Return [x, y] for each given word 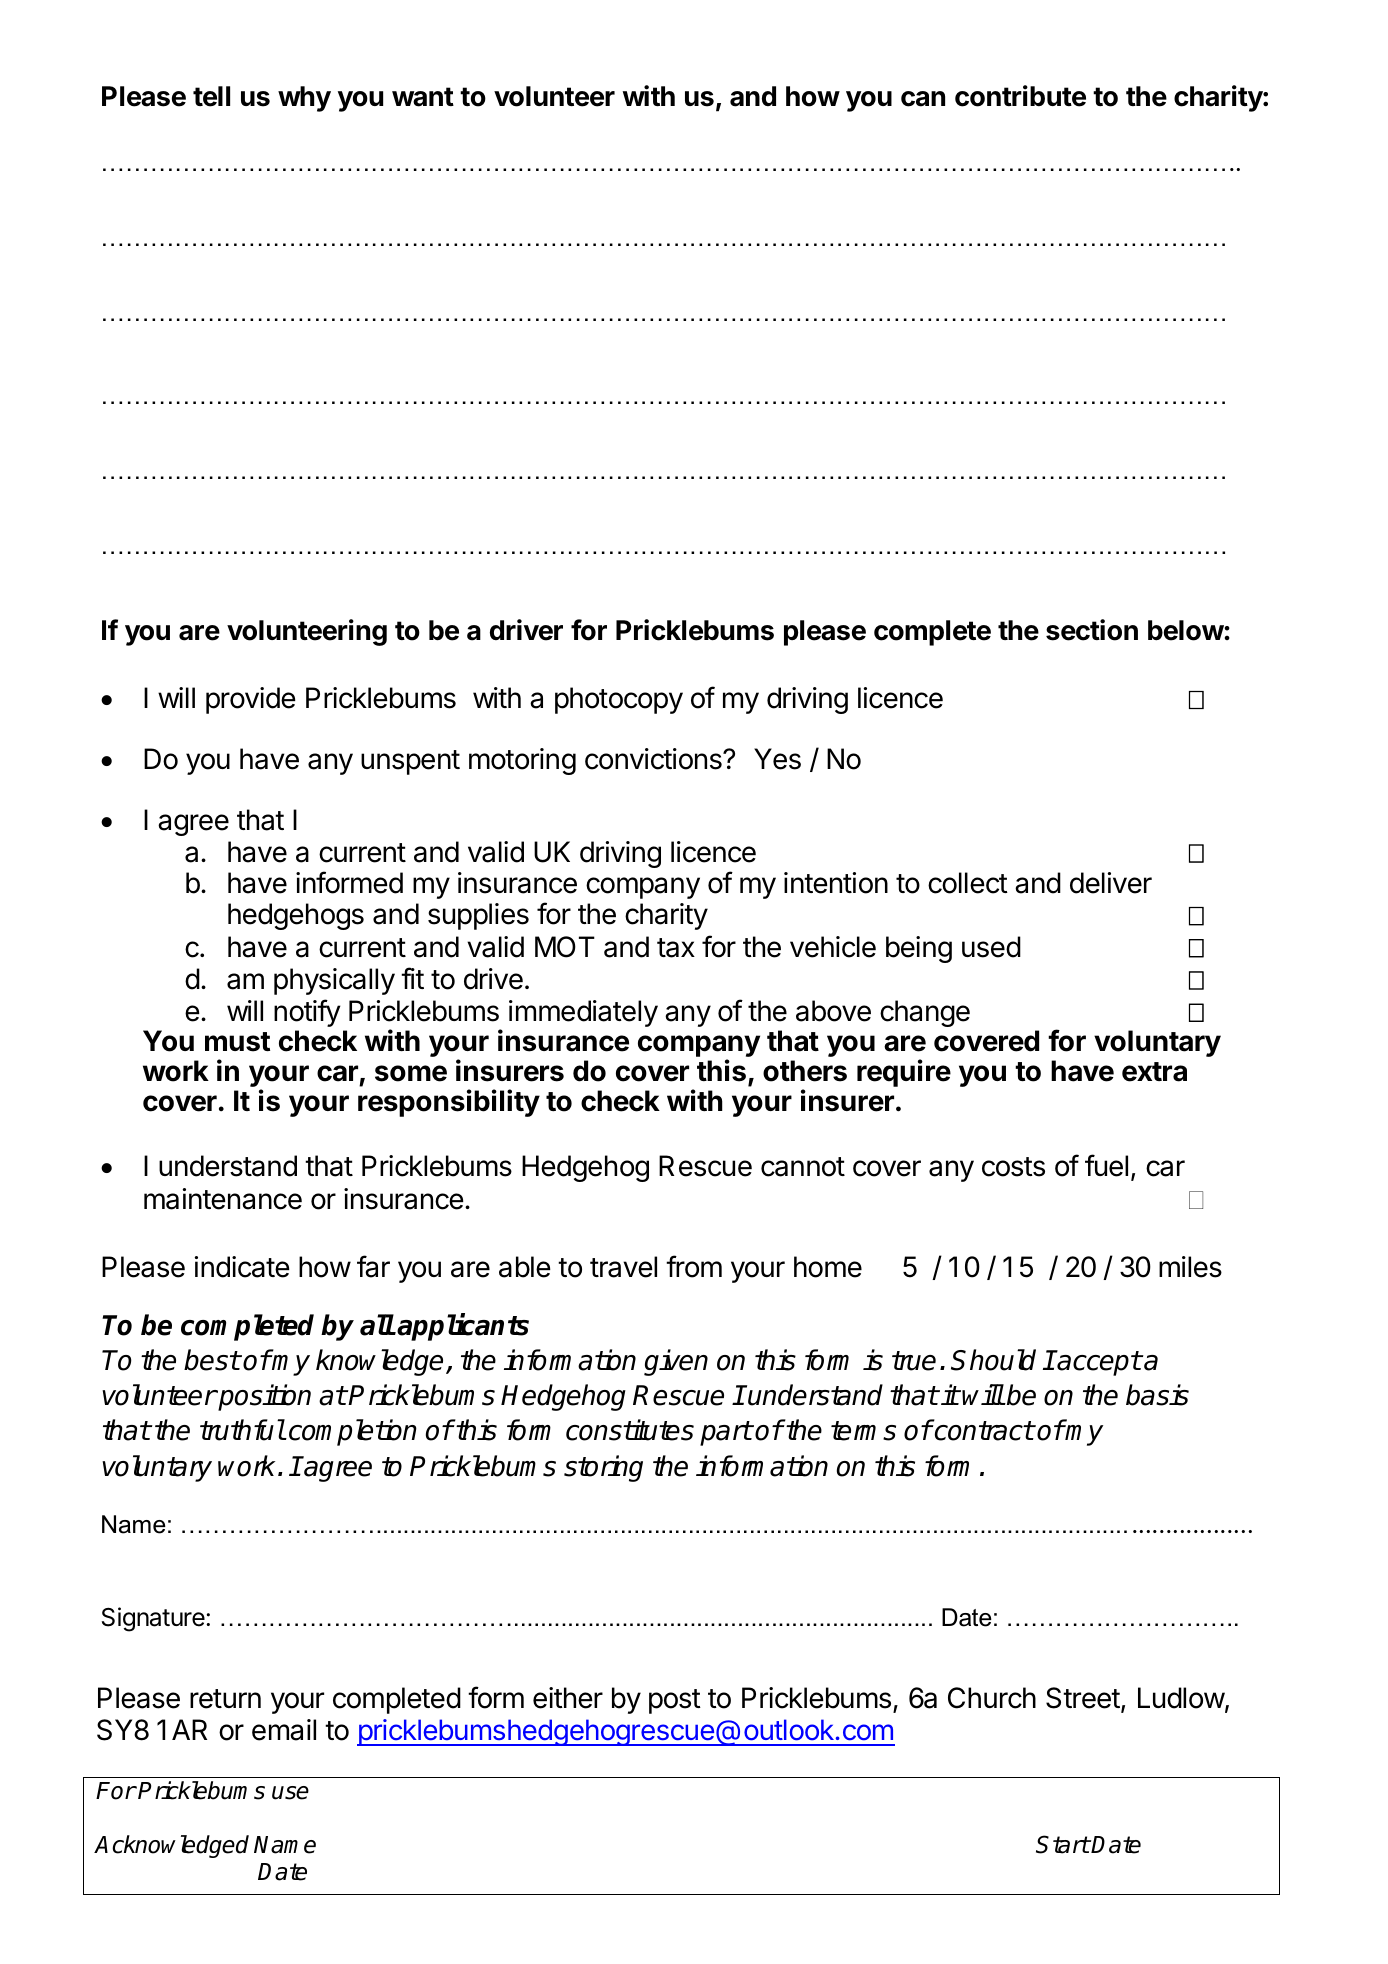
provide [251, 700]
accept [1098, 1363]
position [263, 1397]
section [1092, 630]
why [304, 99]
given [676, 1362]
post [675, 1701]
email [284, 1730]
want [423, 97]
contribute [1020, 96]
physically [334, 981]
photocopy [619, 700]
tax [676, 948]
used [991, 947]
